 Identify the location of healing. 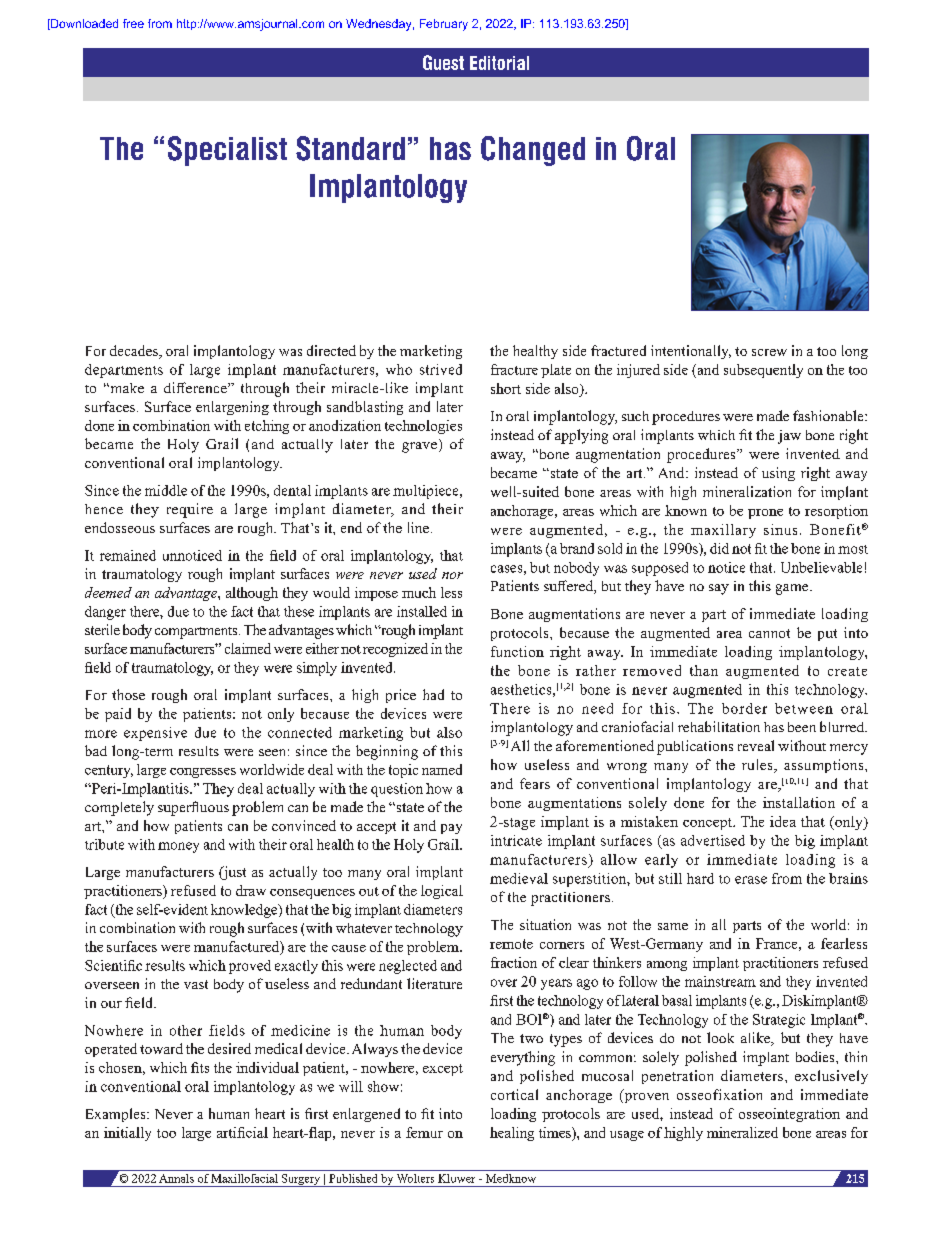
(512, 1134).
